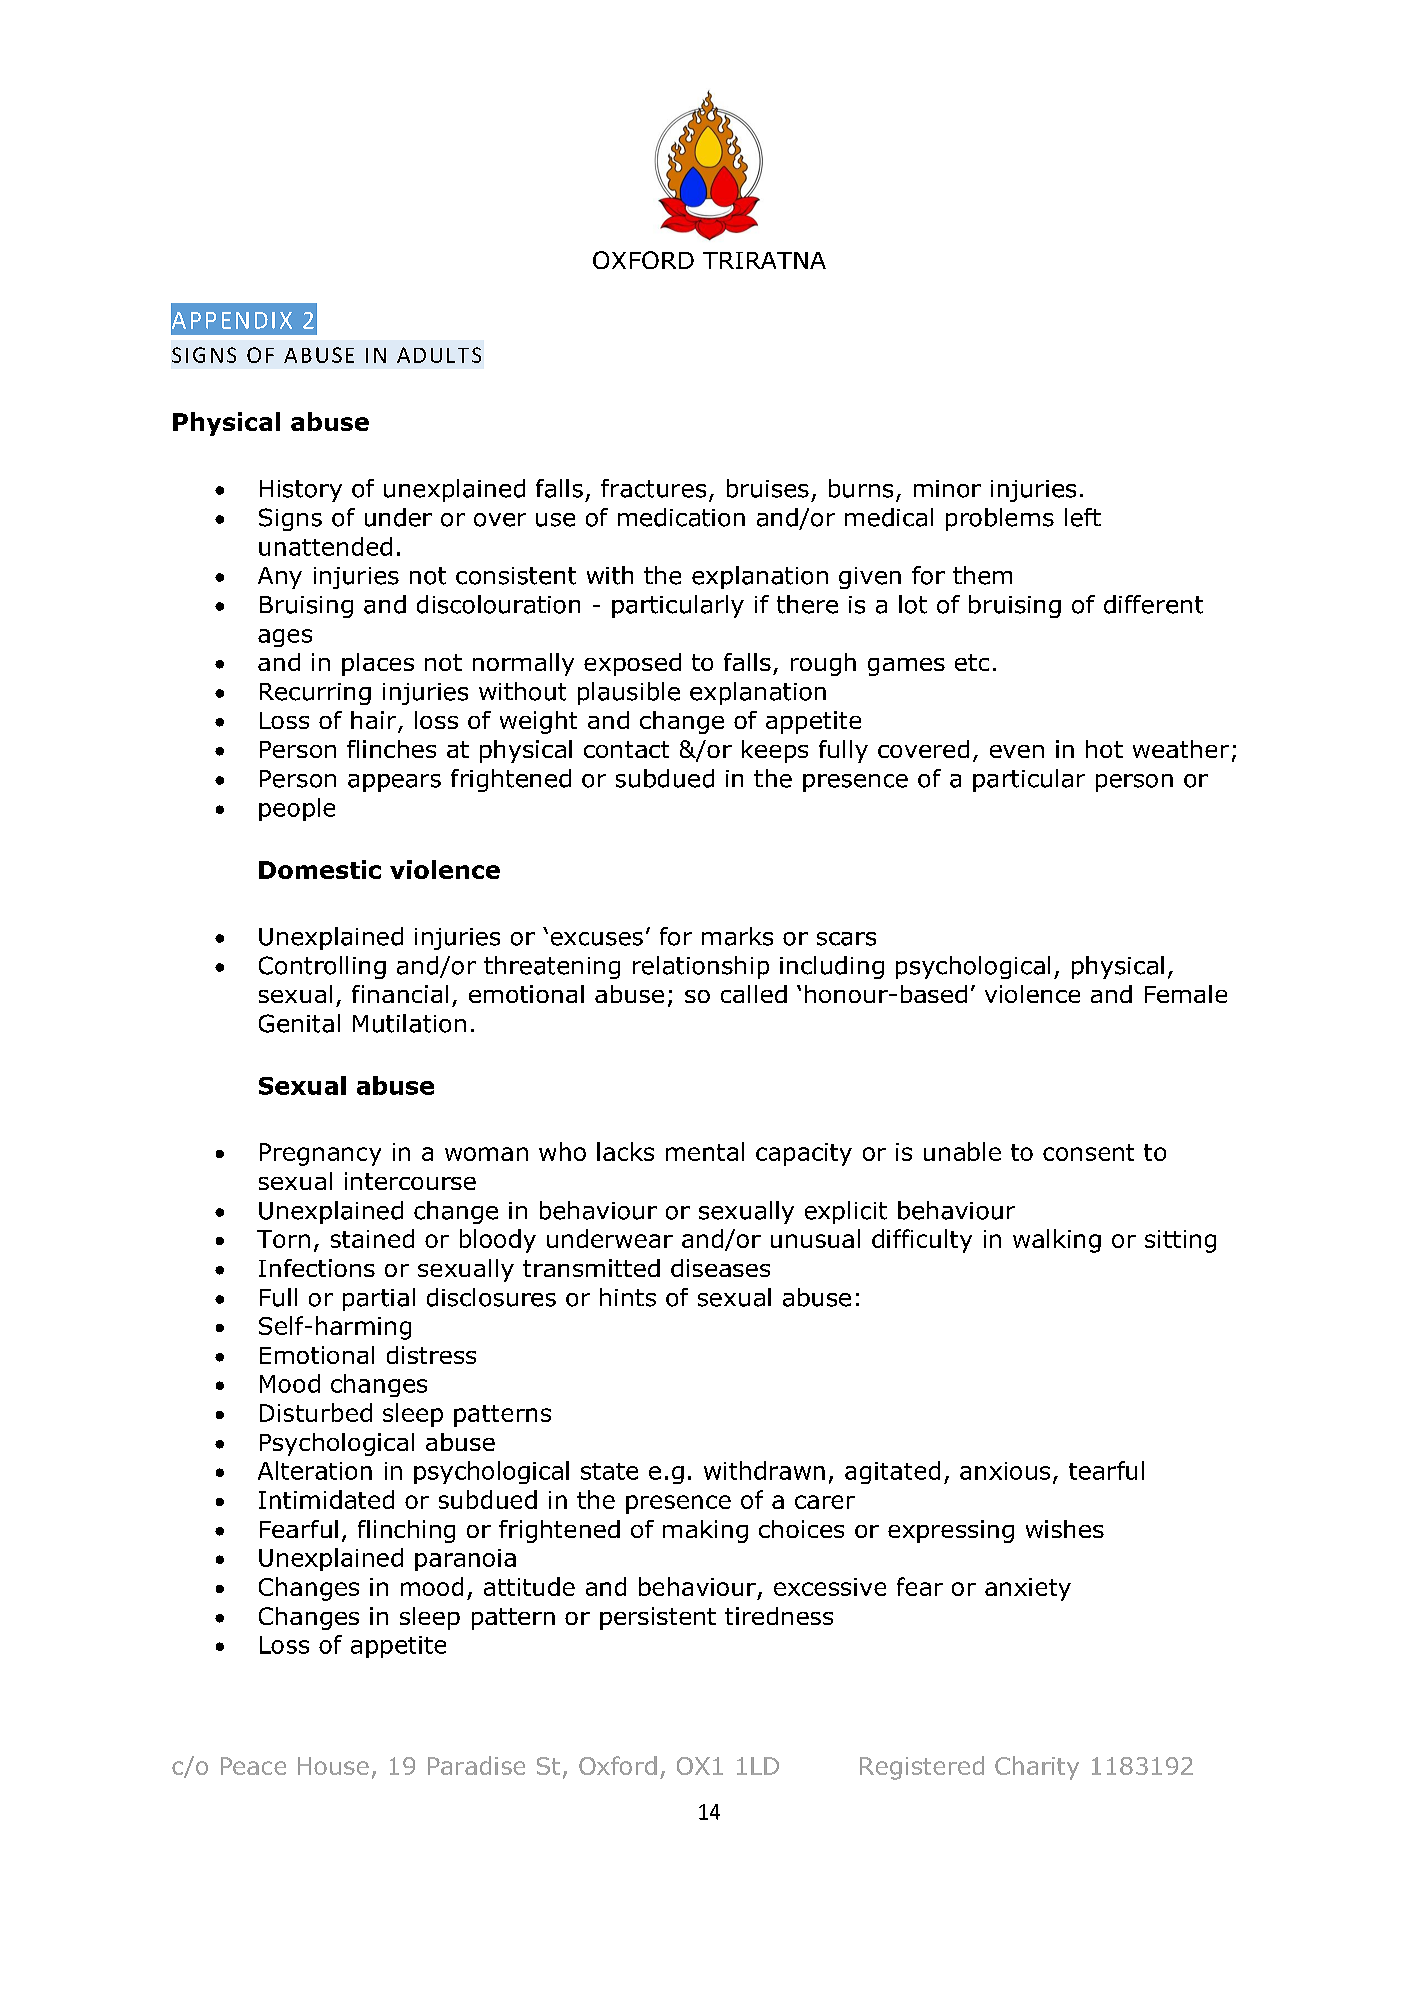 Image resolution: width=1419 pixels, height=2007 pixels. Describe the element at coordinates (768, 488) in the screenshot. I see `bruises` at that location.
